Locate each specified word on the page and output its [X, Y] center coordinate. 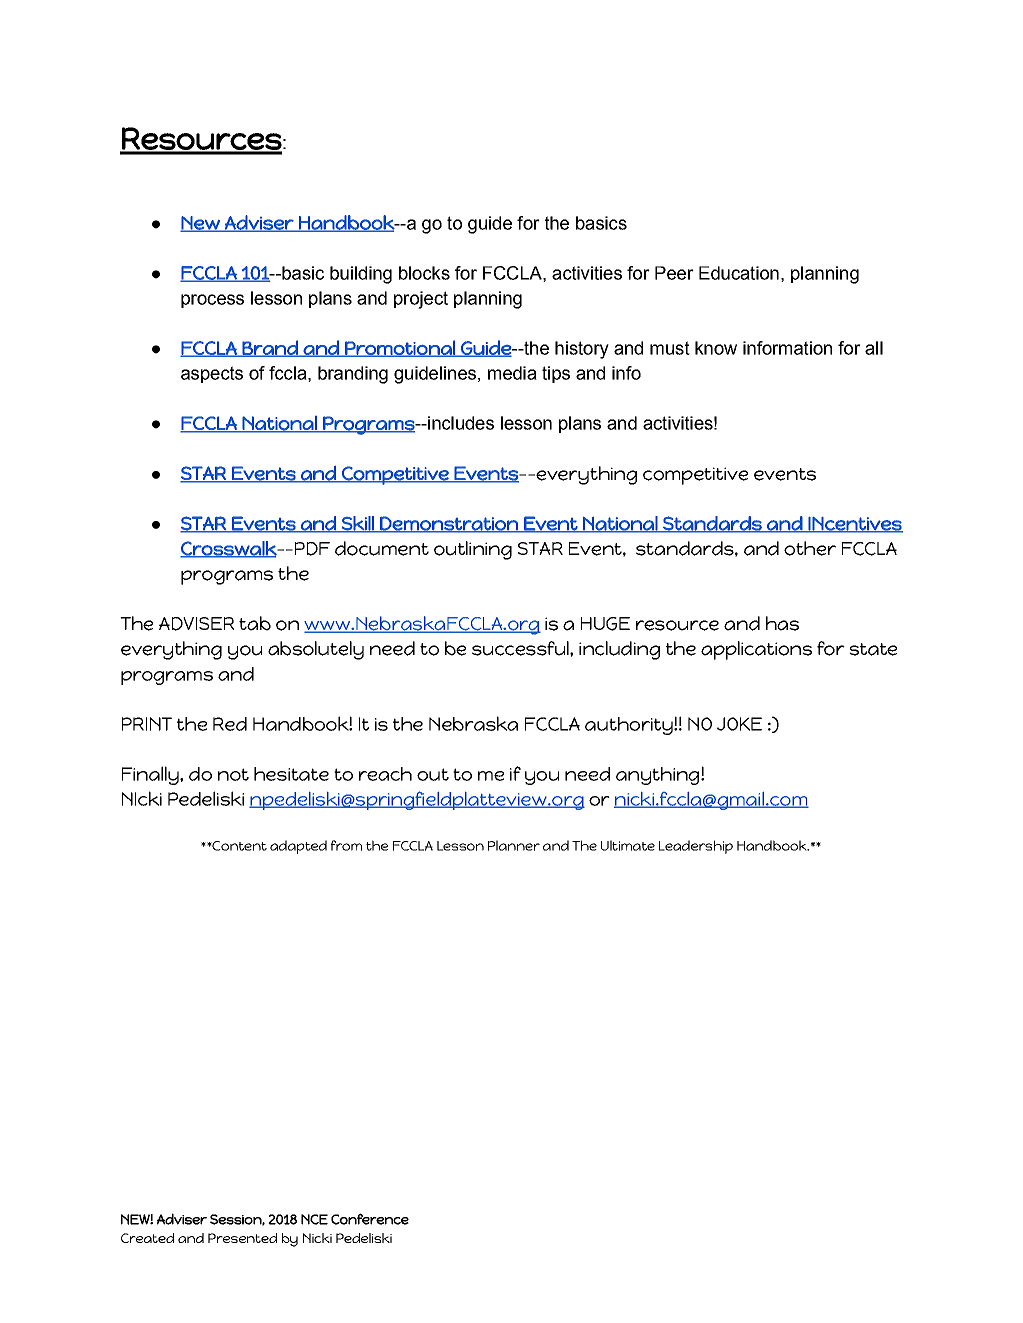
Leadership [696, 847]
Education [739, 273]
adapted [298, 847]
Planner [514, 845]
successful [521, 648]
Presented [242, 1238]
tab [255, 623]
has [782, 623]
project [421, 300]
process [212, 301]
